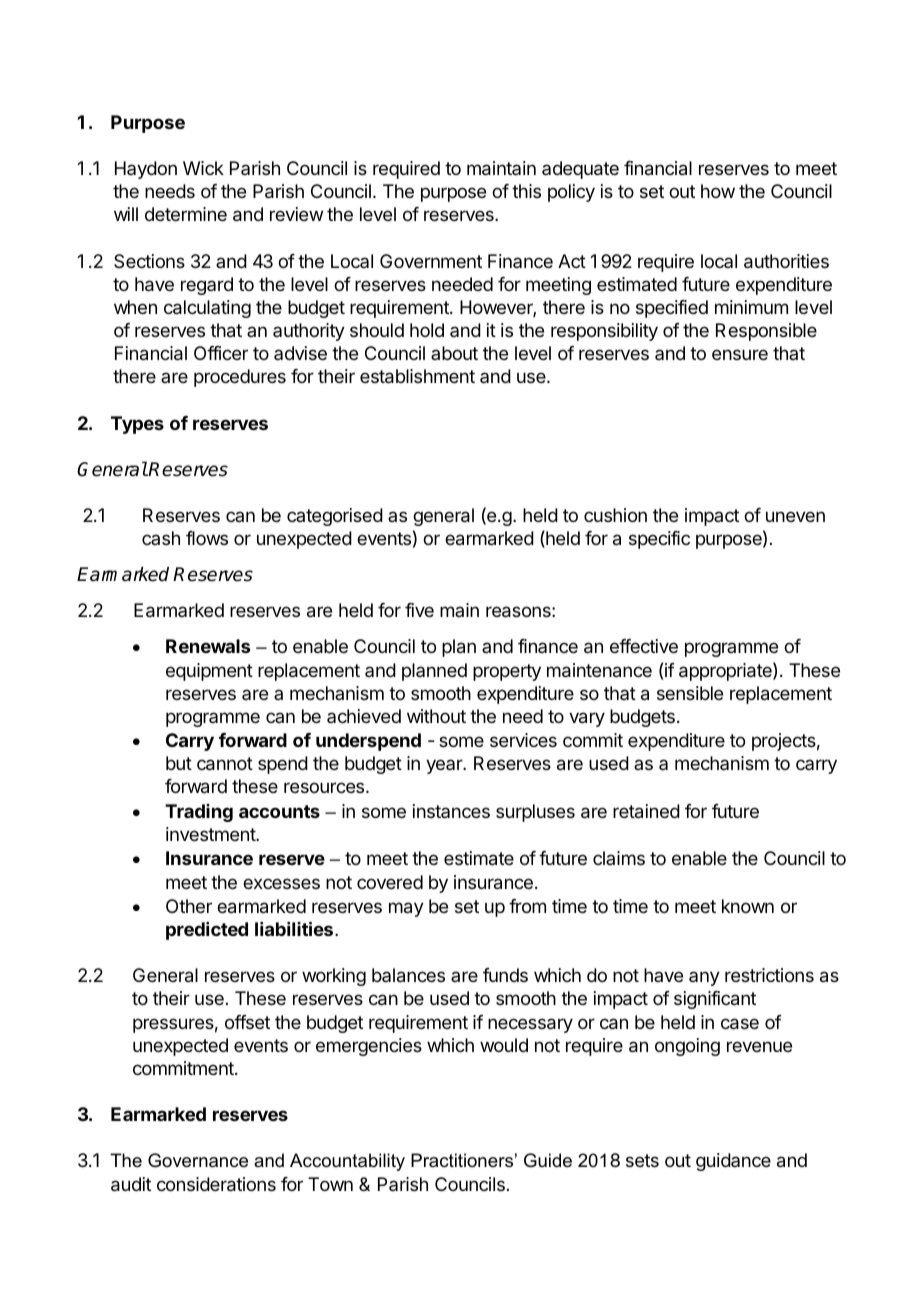  I want to click on this, so click(526, 191).
